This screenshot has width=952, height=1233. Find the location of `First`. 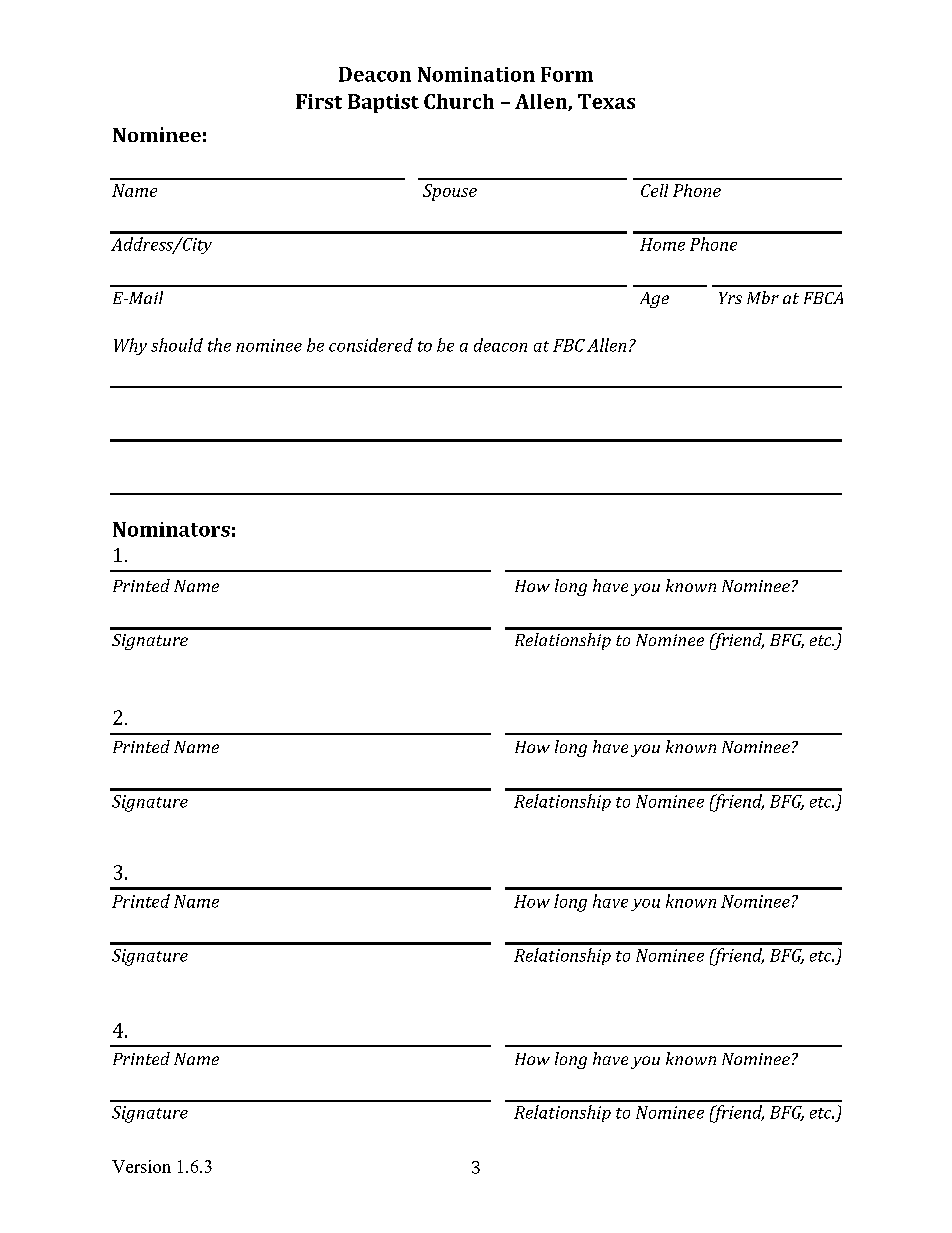

First is located at coordinates (319, 101).
